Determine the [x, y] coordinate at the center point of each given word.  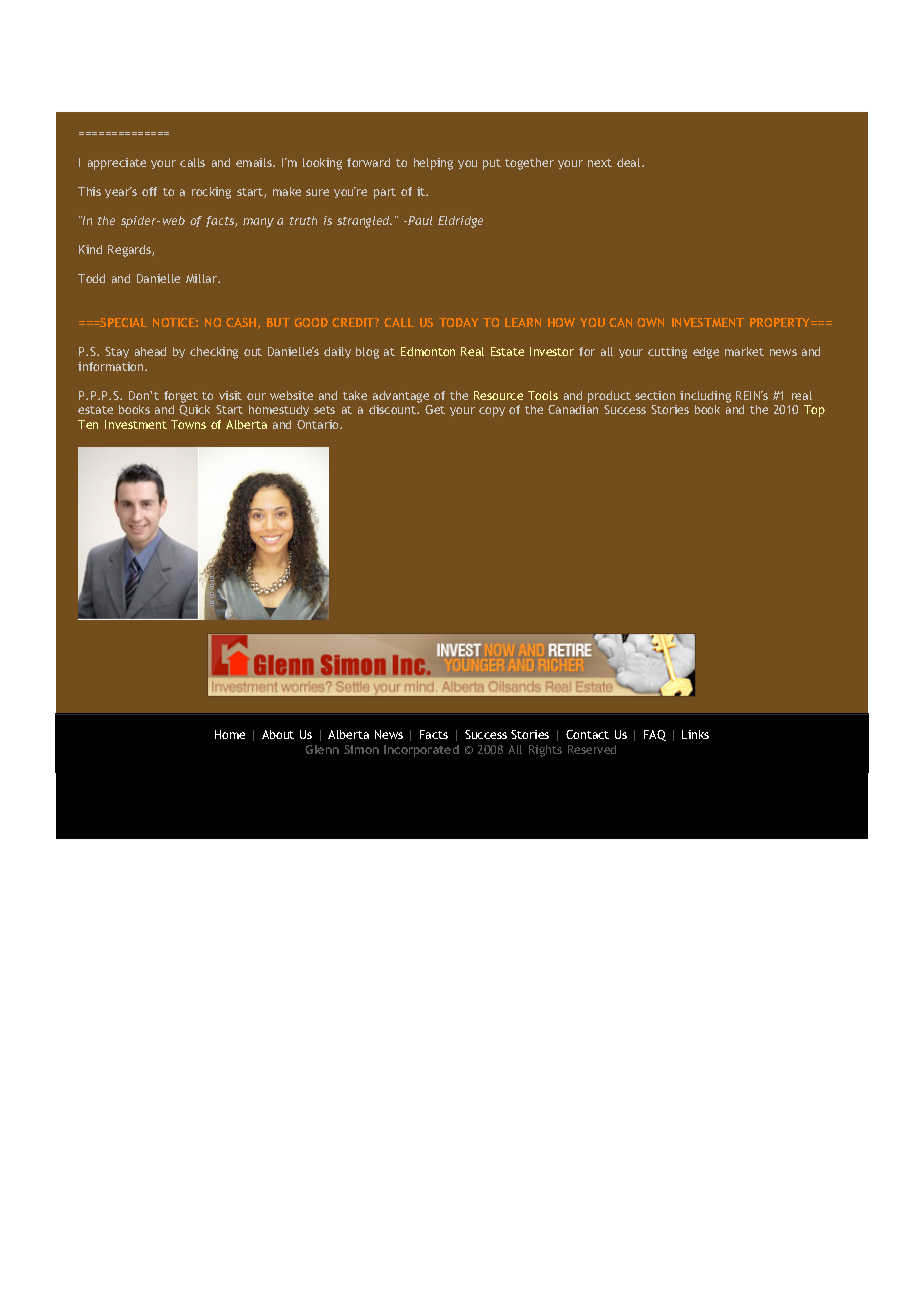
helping [433, 164]
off [149, 191]
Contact [587, 734]
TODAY [458, 322]
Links [695, 734]
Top [814, 411]
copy [492, 412]
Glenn [322, 749]
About [278, 734]
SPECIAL [123, 322]
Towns [188, 424]
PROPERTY [781, 322]
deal [630, 162]
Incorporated [421, 751]
